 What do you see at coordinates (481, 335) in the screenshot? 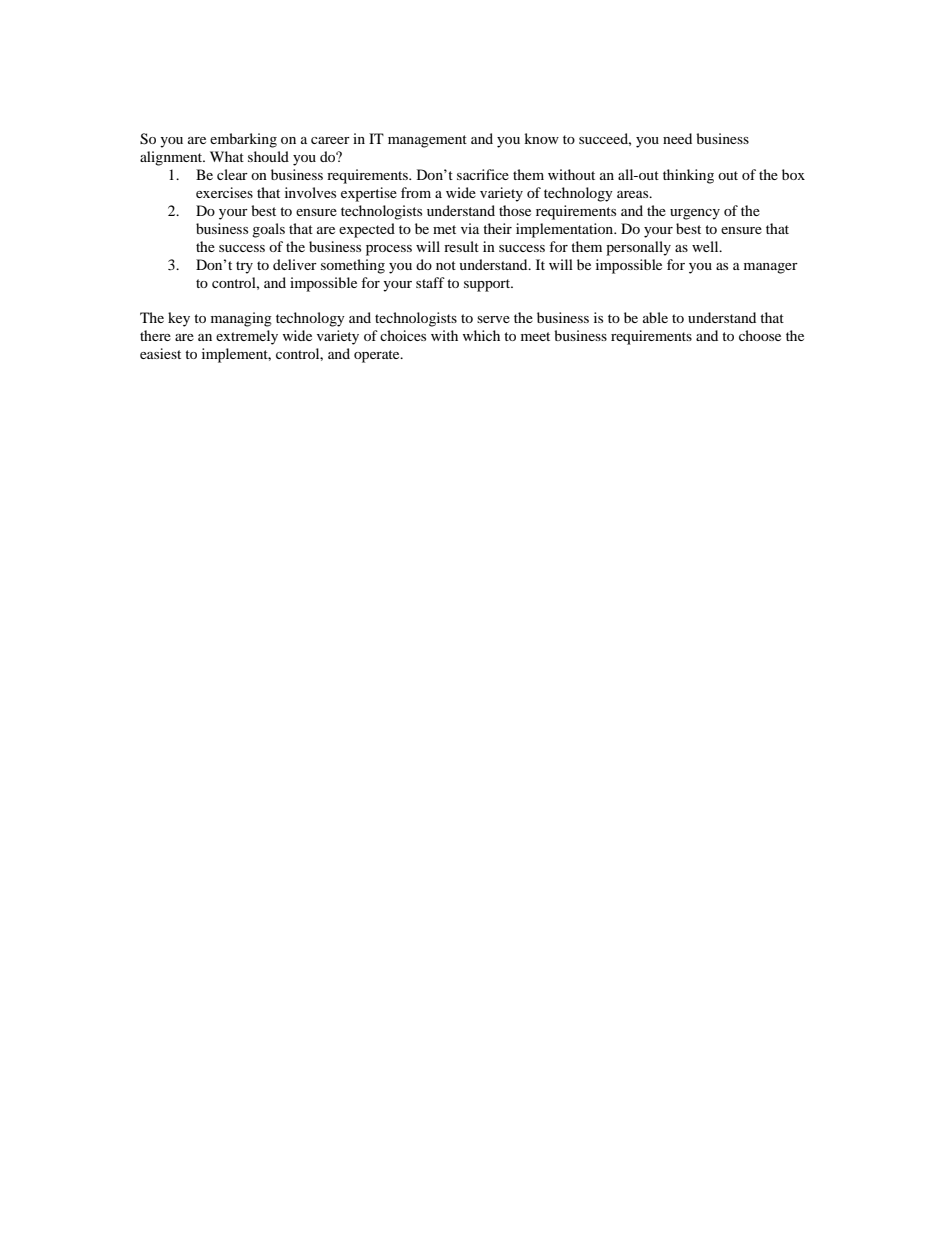
I see `which` at bounding box center [481, 335].
